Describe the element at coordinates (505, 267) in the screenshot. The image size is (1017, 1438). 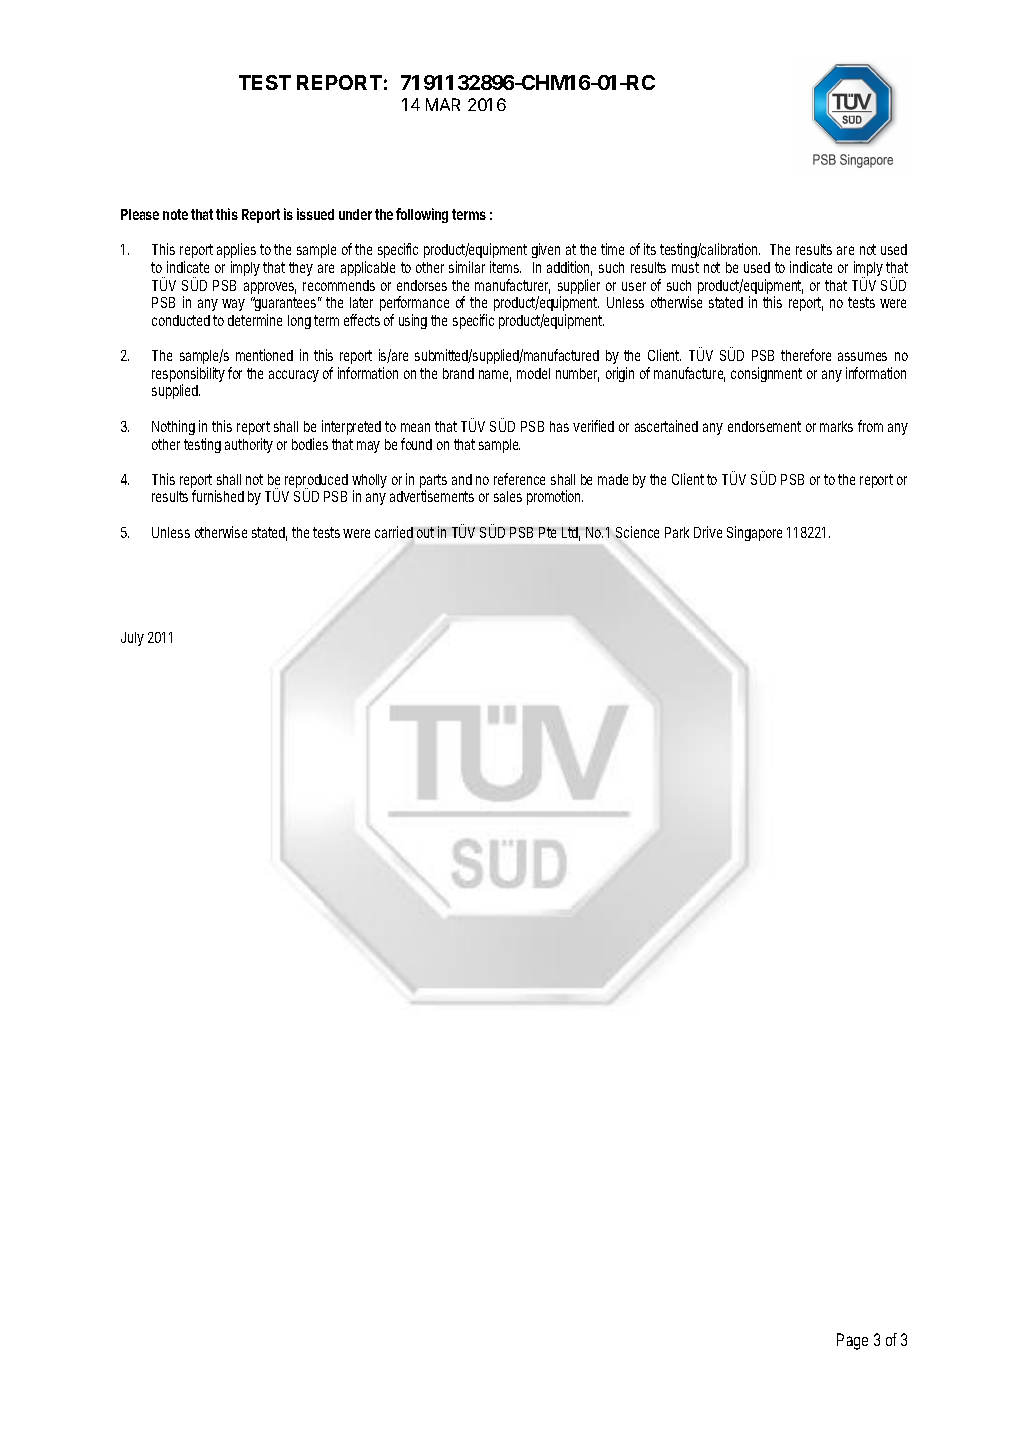
I see `items` at that location.
